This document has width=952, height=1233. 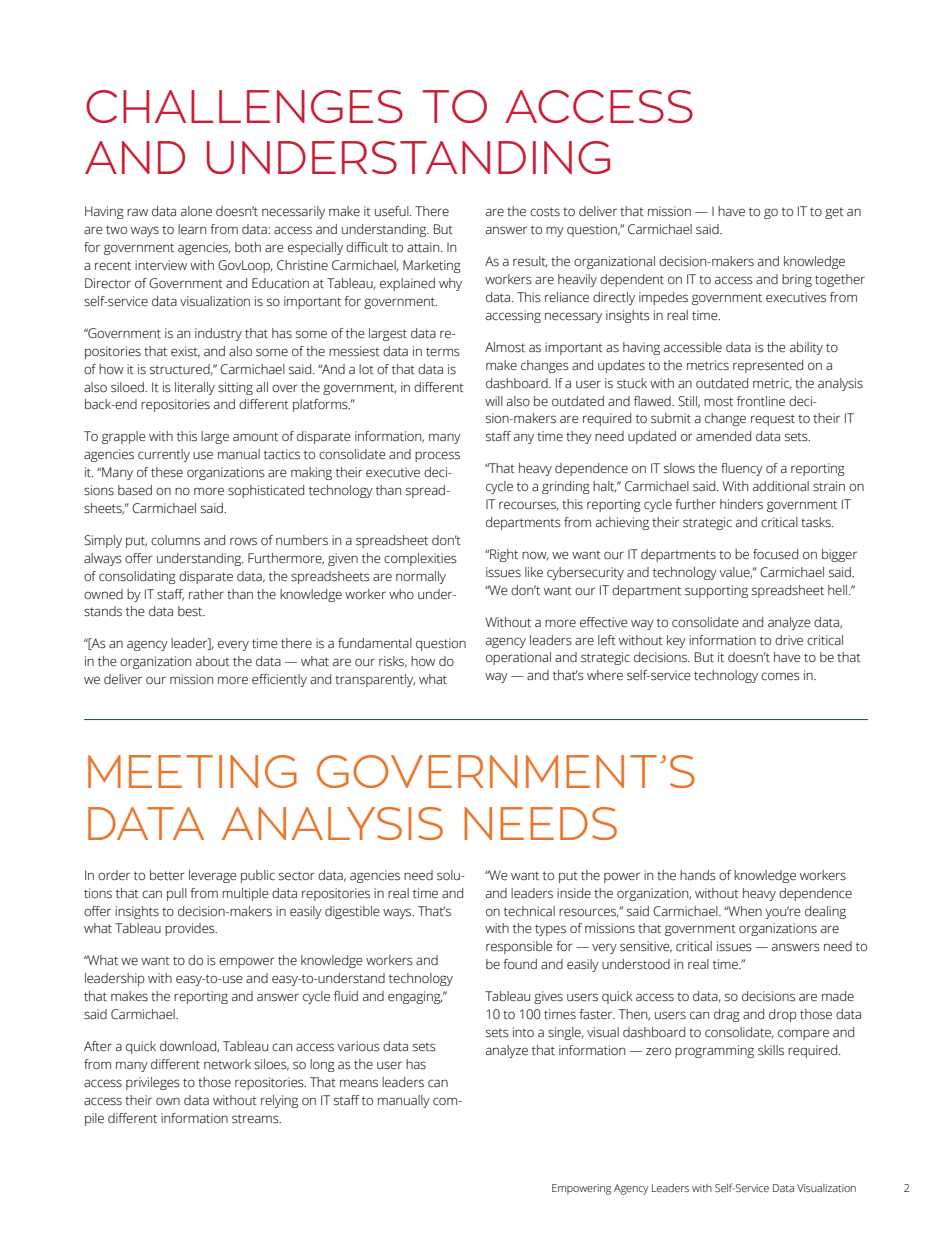 I want to click on supporting, so click(x=716, y=591).
